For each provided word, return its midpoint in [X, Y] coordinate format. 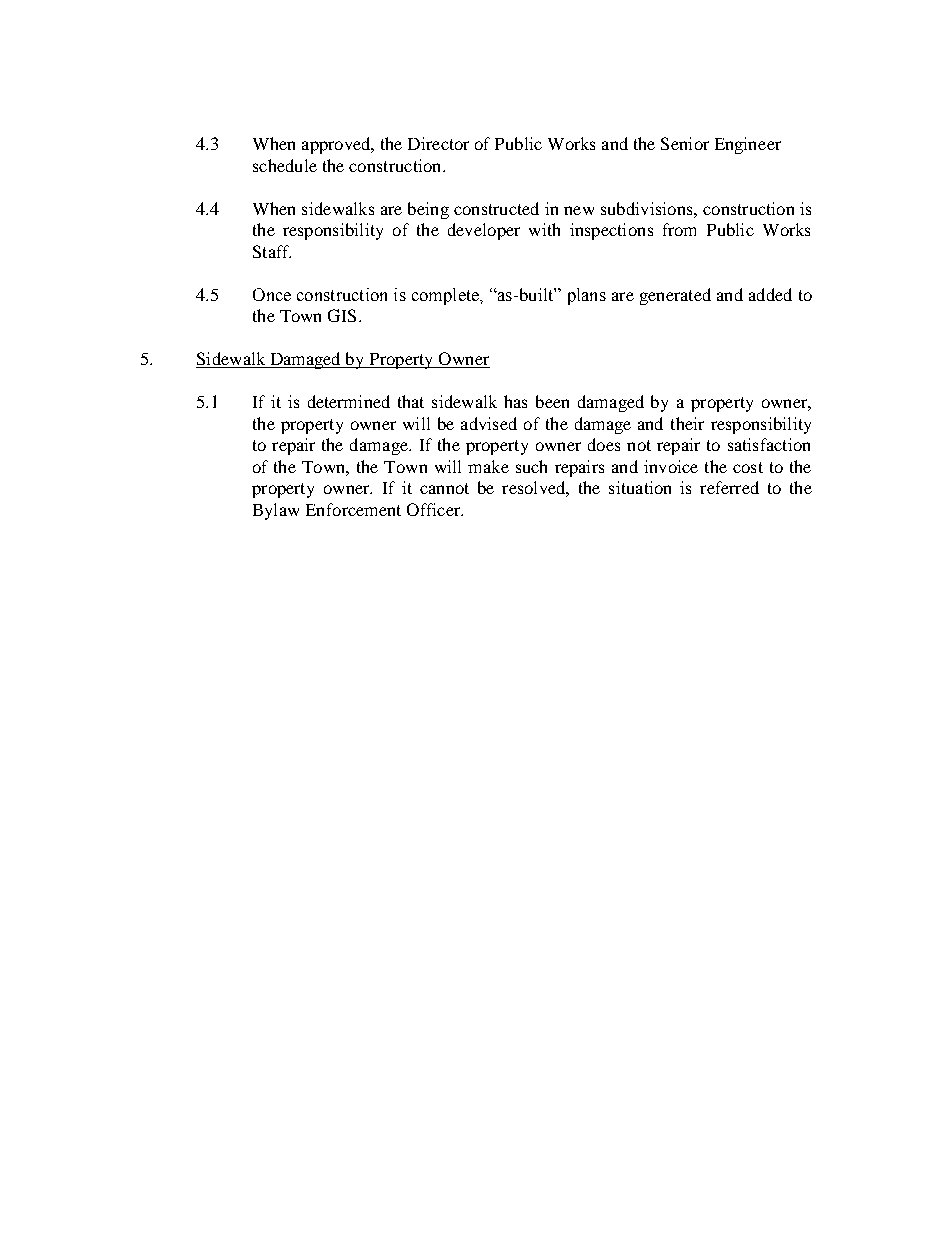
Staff [272, 251]
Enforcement [353, 509]
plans [587, 296]
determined [349, 401]
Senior [685, 143]
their [687, 423]
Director [438, 143]
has [515, 401]
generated [675, 296]
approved [337, 145]
